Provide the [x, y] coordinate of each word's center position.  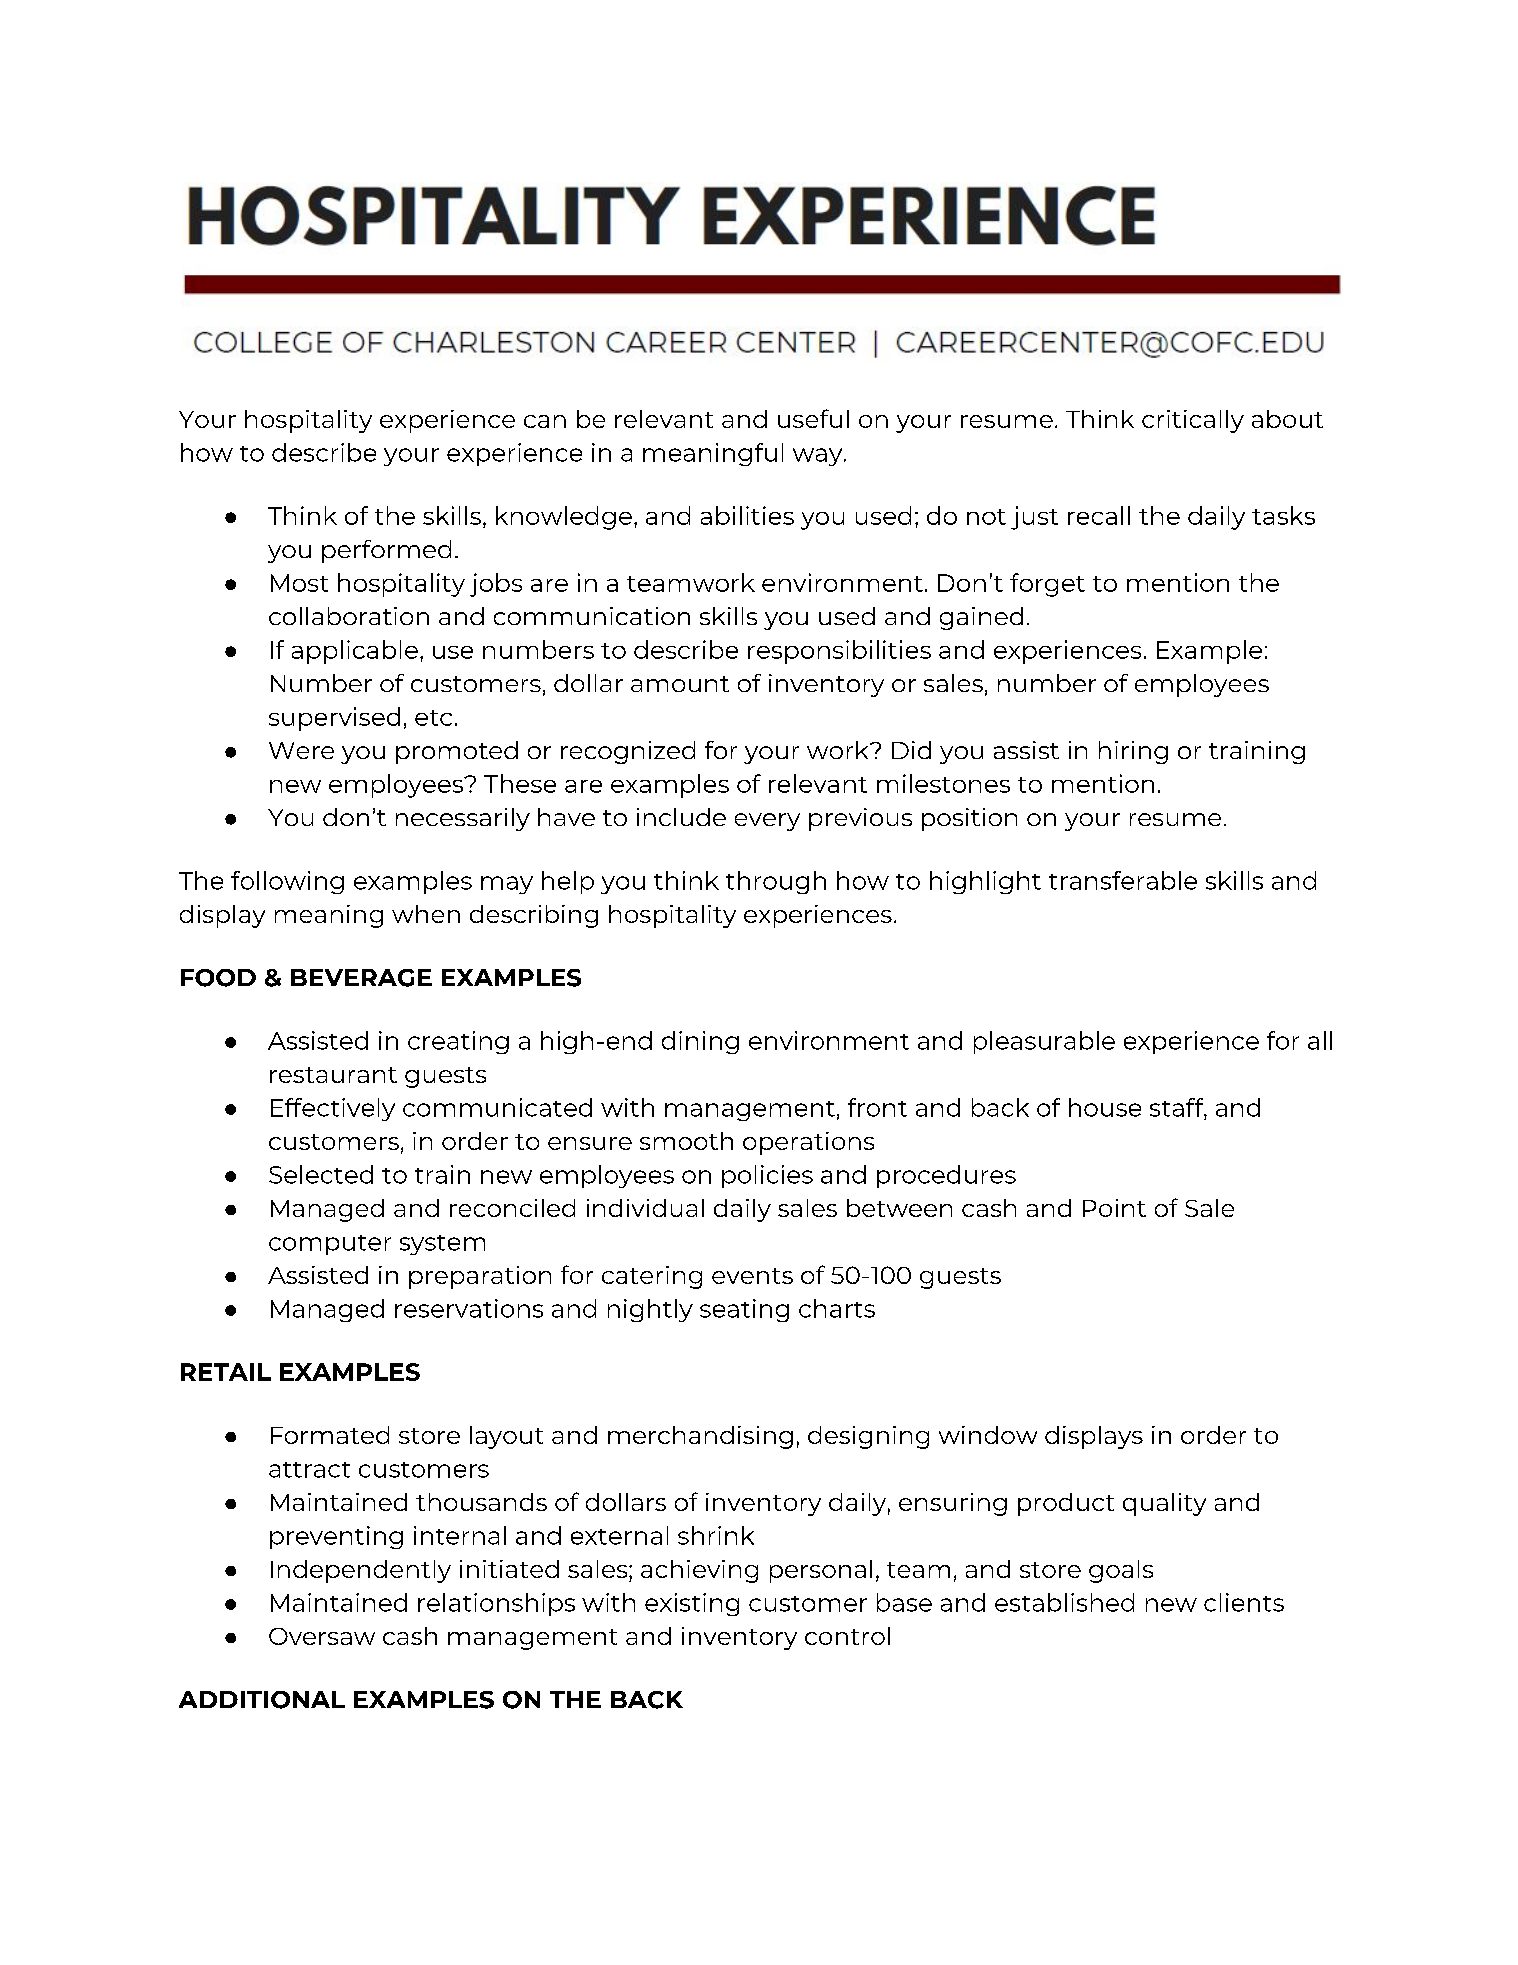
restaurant [333, 1075]
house [1105, 1107]
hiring [1133, 752]
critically [1193, 421]
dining [700, 1042]
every [767, 822]
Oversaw [322, 1636]
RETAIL [226, 1372]
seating [744, 1310]
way [819, 457]
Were [301, 750]
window [988, 1435]
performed [386, 551]
